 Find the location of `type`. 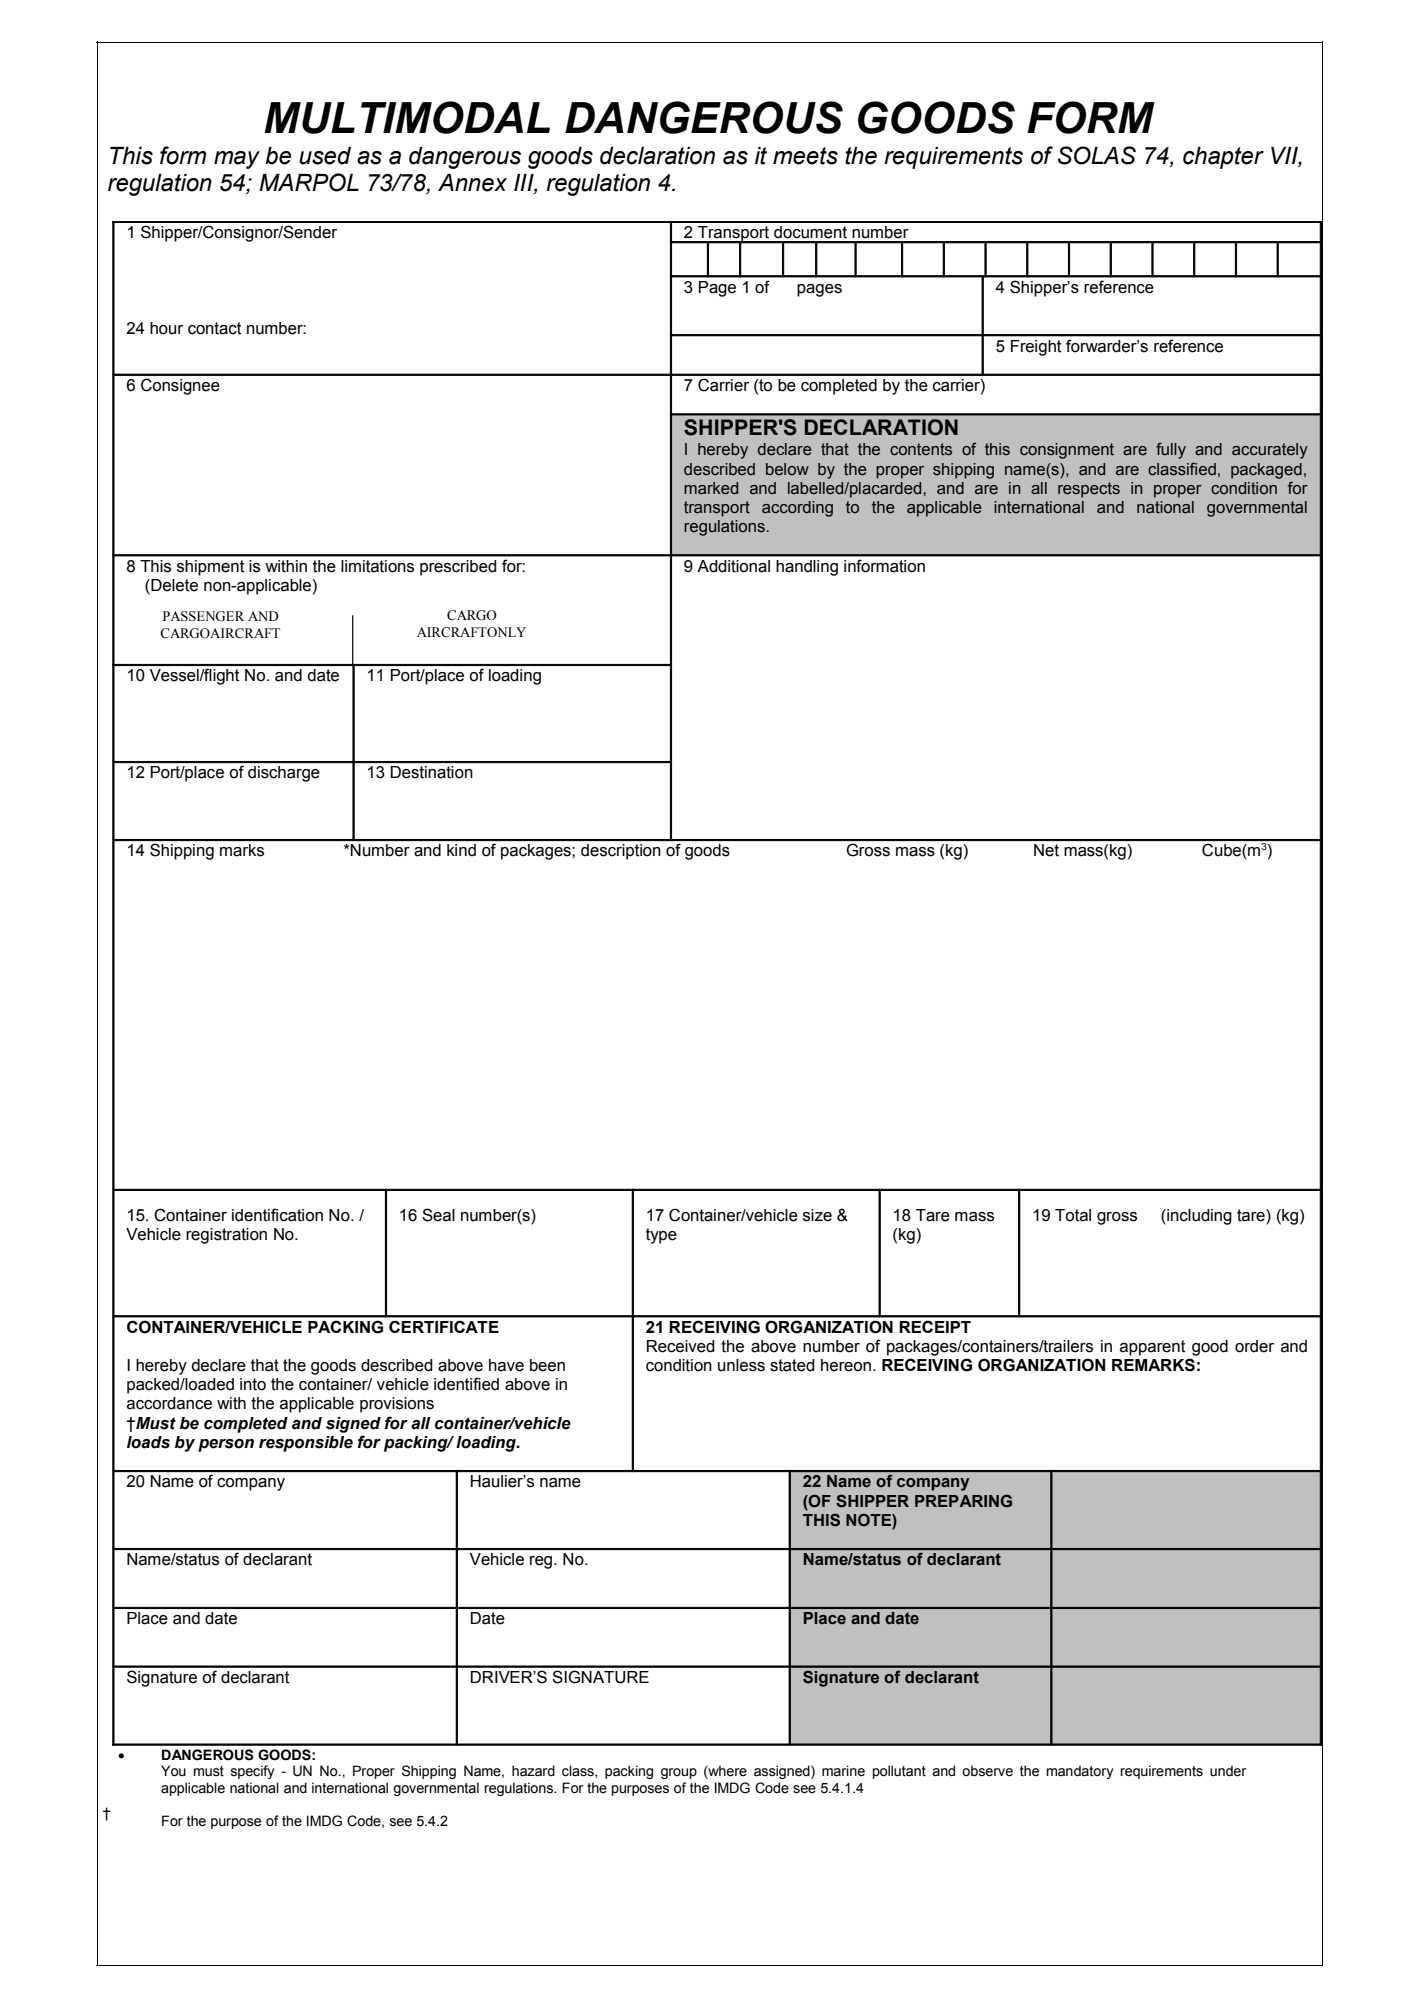

type is located at coordinates (661, 1236).
